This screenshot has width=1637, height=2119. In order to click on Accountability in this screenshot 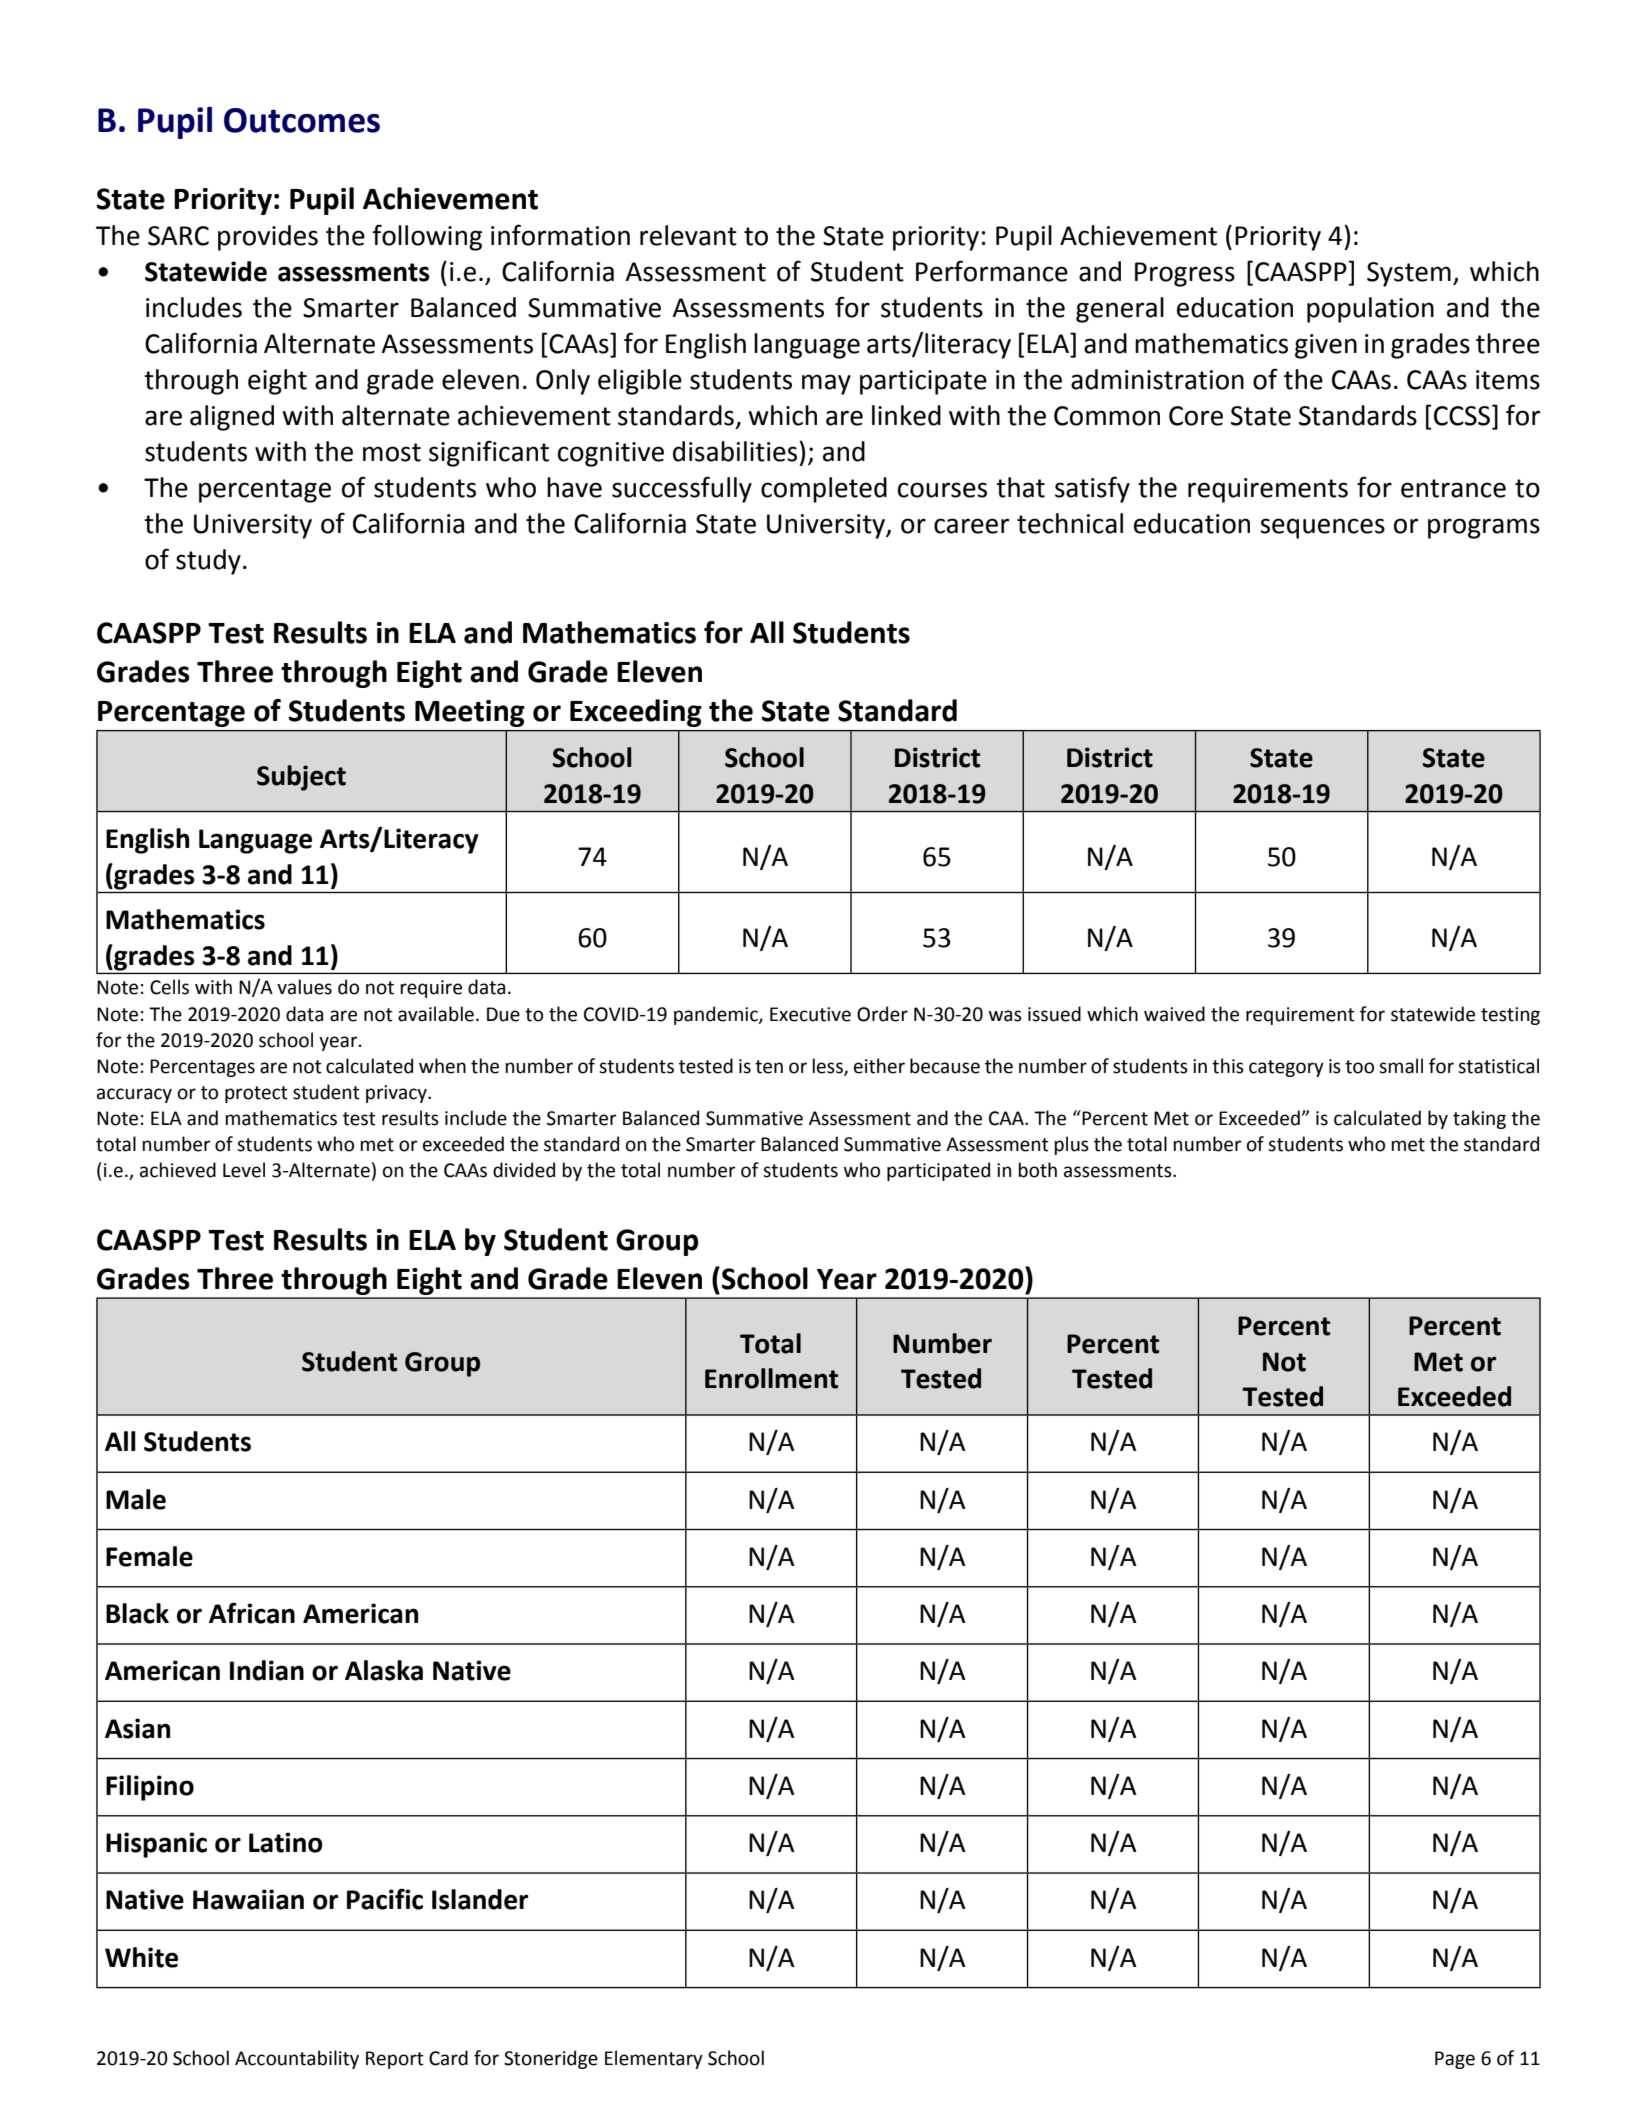, I will do `click(297, 2059)`.
